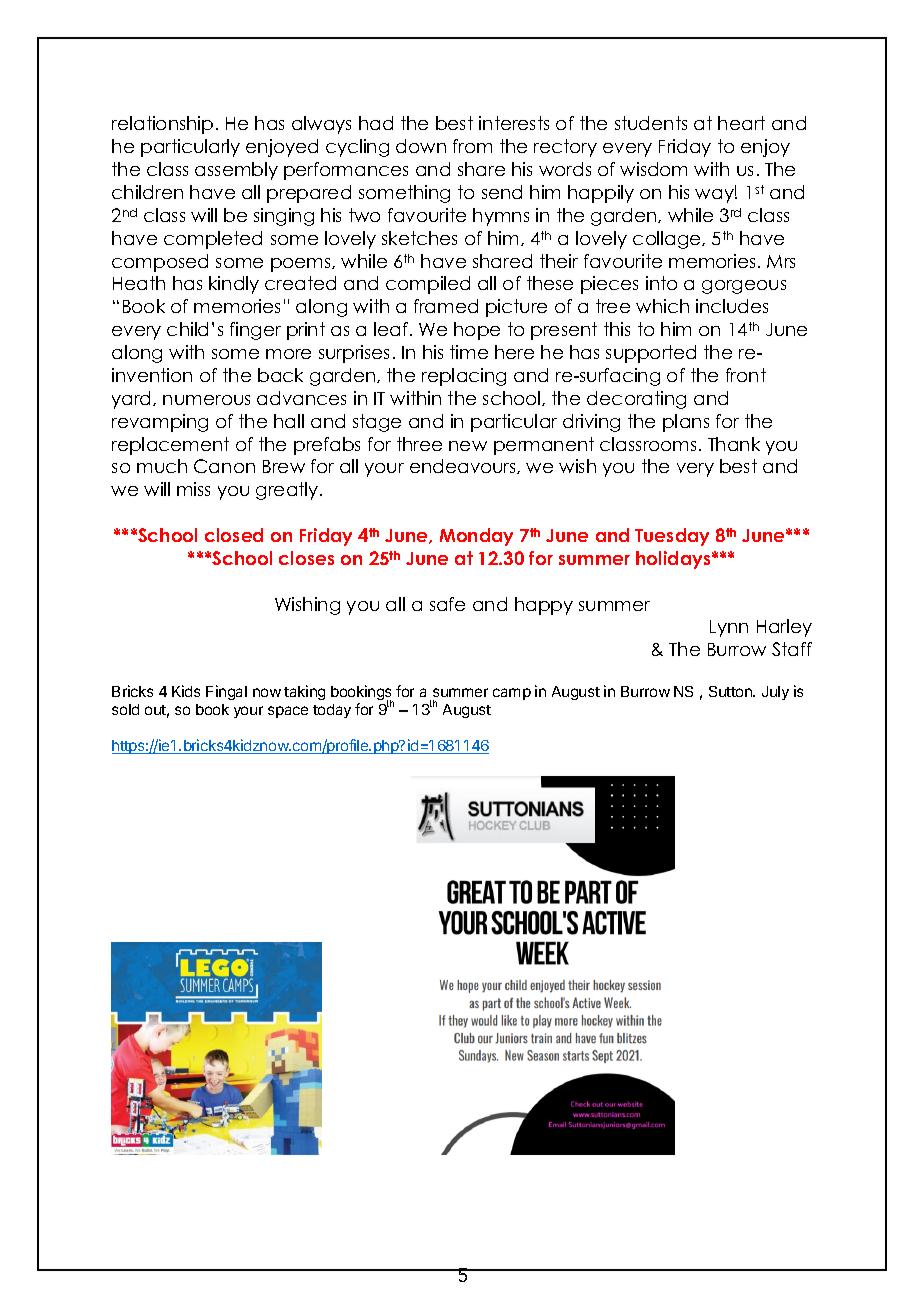 Image resolution: width=924 pixels, height=1308 pixels. Describe the element at coordinates (162, 125) in the page. I see `relationship` at that location.
